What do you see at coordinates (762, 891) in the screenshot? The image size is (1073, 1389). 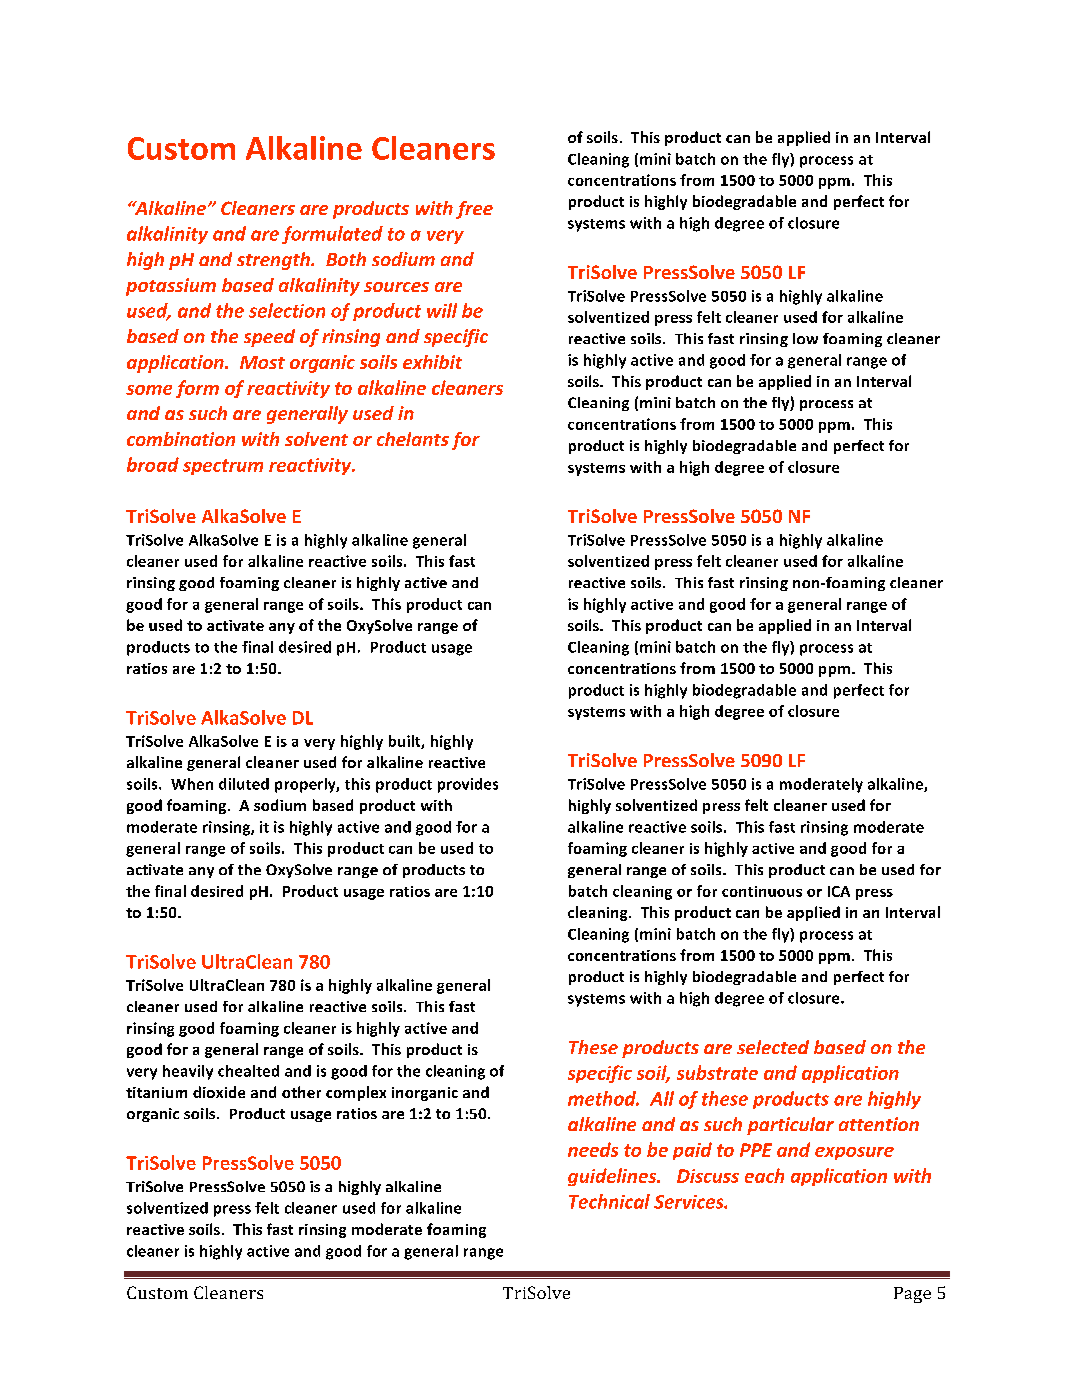 I see `continuous` at bounding box center [762, 891].
